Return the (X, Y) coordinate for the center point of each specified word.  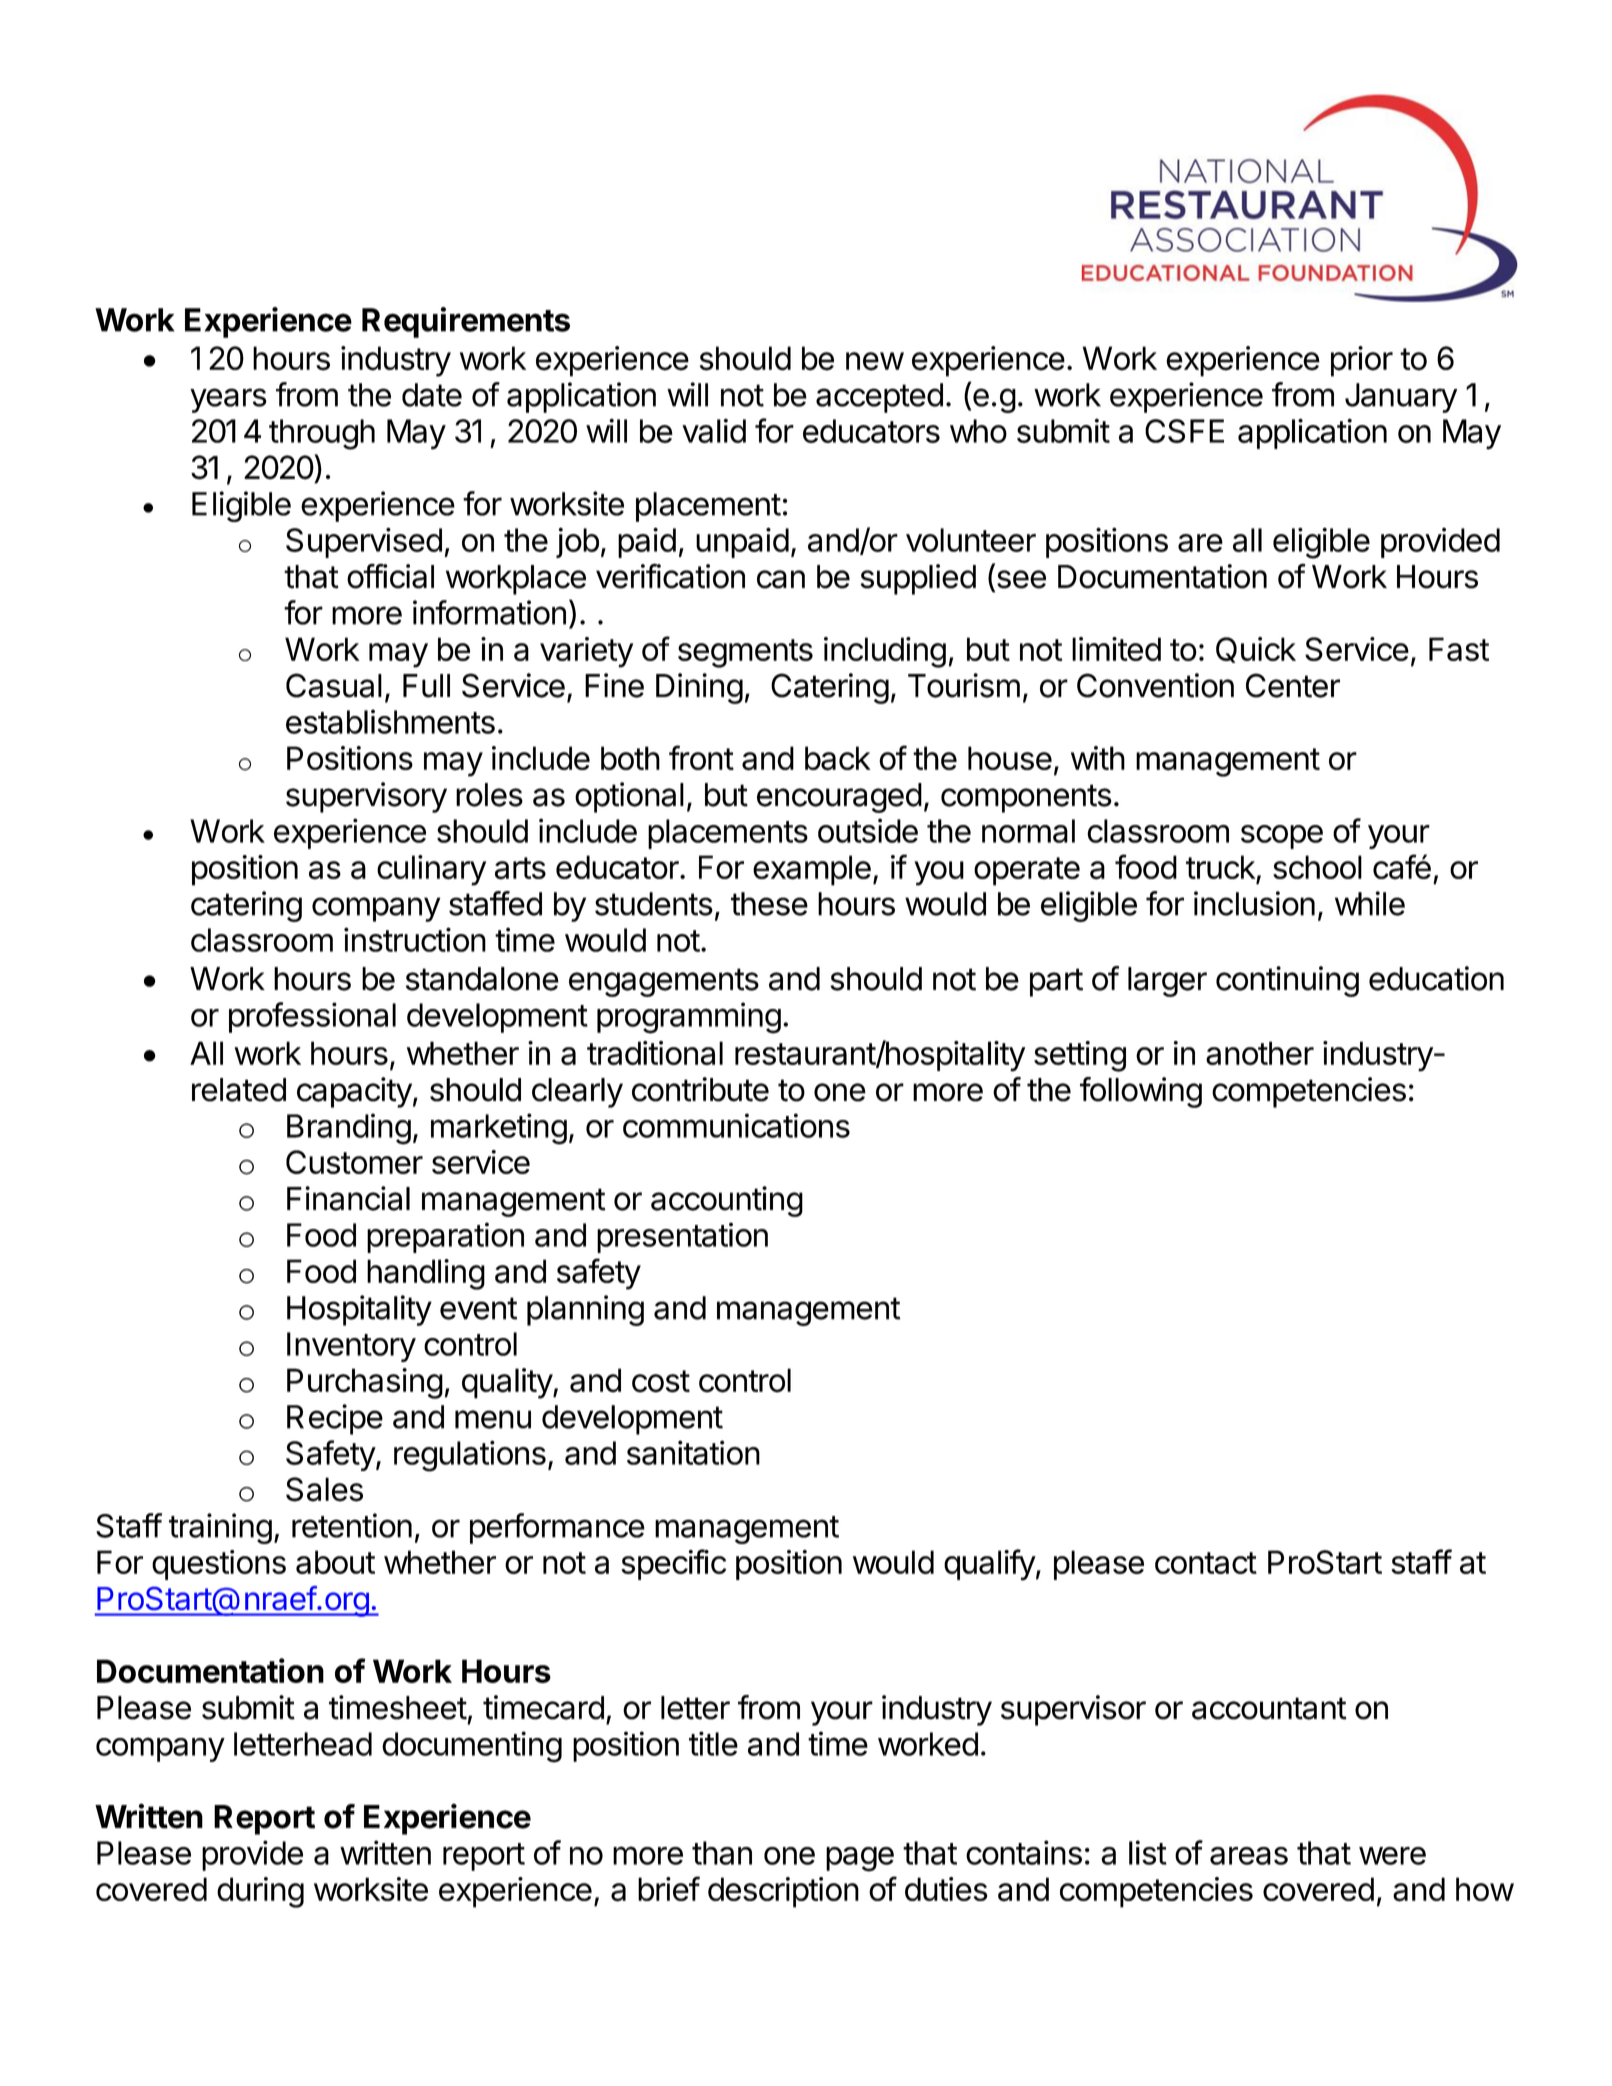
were (1392, 1856)
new (875, 361)
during (260, 1892)
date (432, 395)
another (1260, 1053)
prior (1362, 361)
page (860, 1859)
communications (736, 1125)
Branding (349, 1129)
